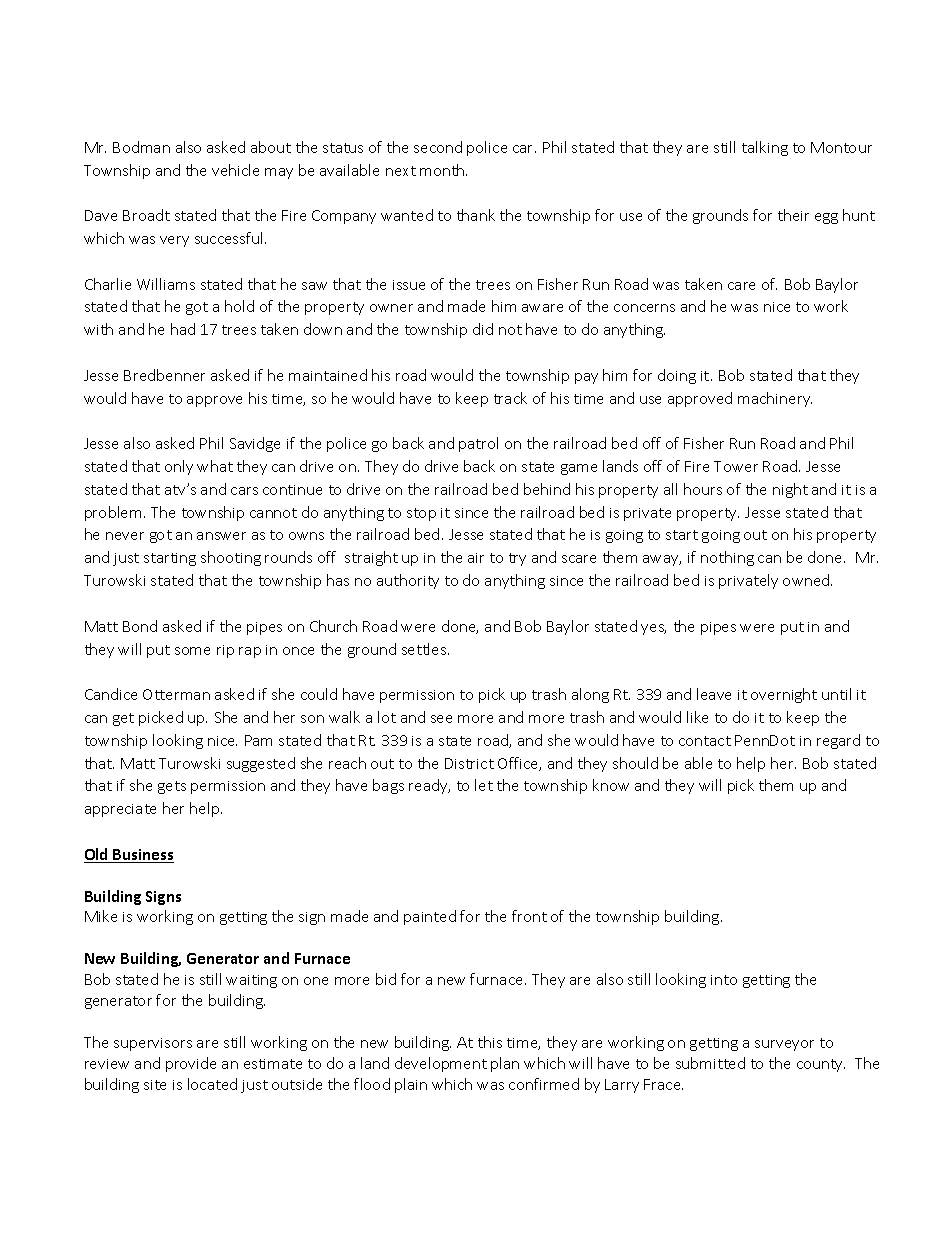 The height and width of the page is (1233, 952). Describe the element at coordinates (172, 787) in the page. I see `gets` at that location.
